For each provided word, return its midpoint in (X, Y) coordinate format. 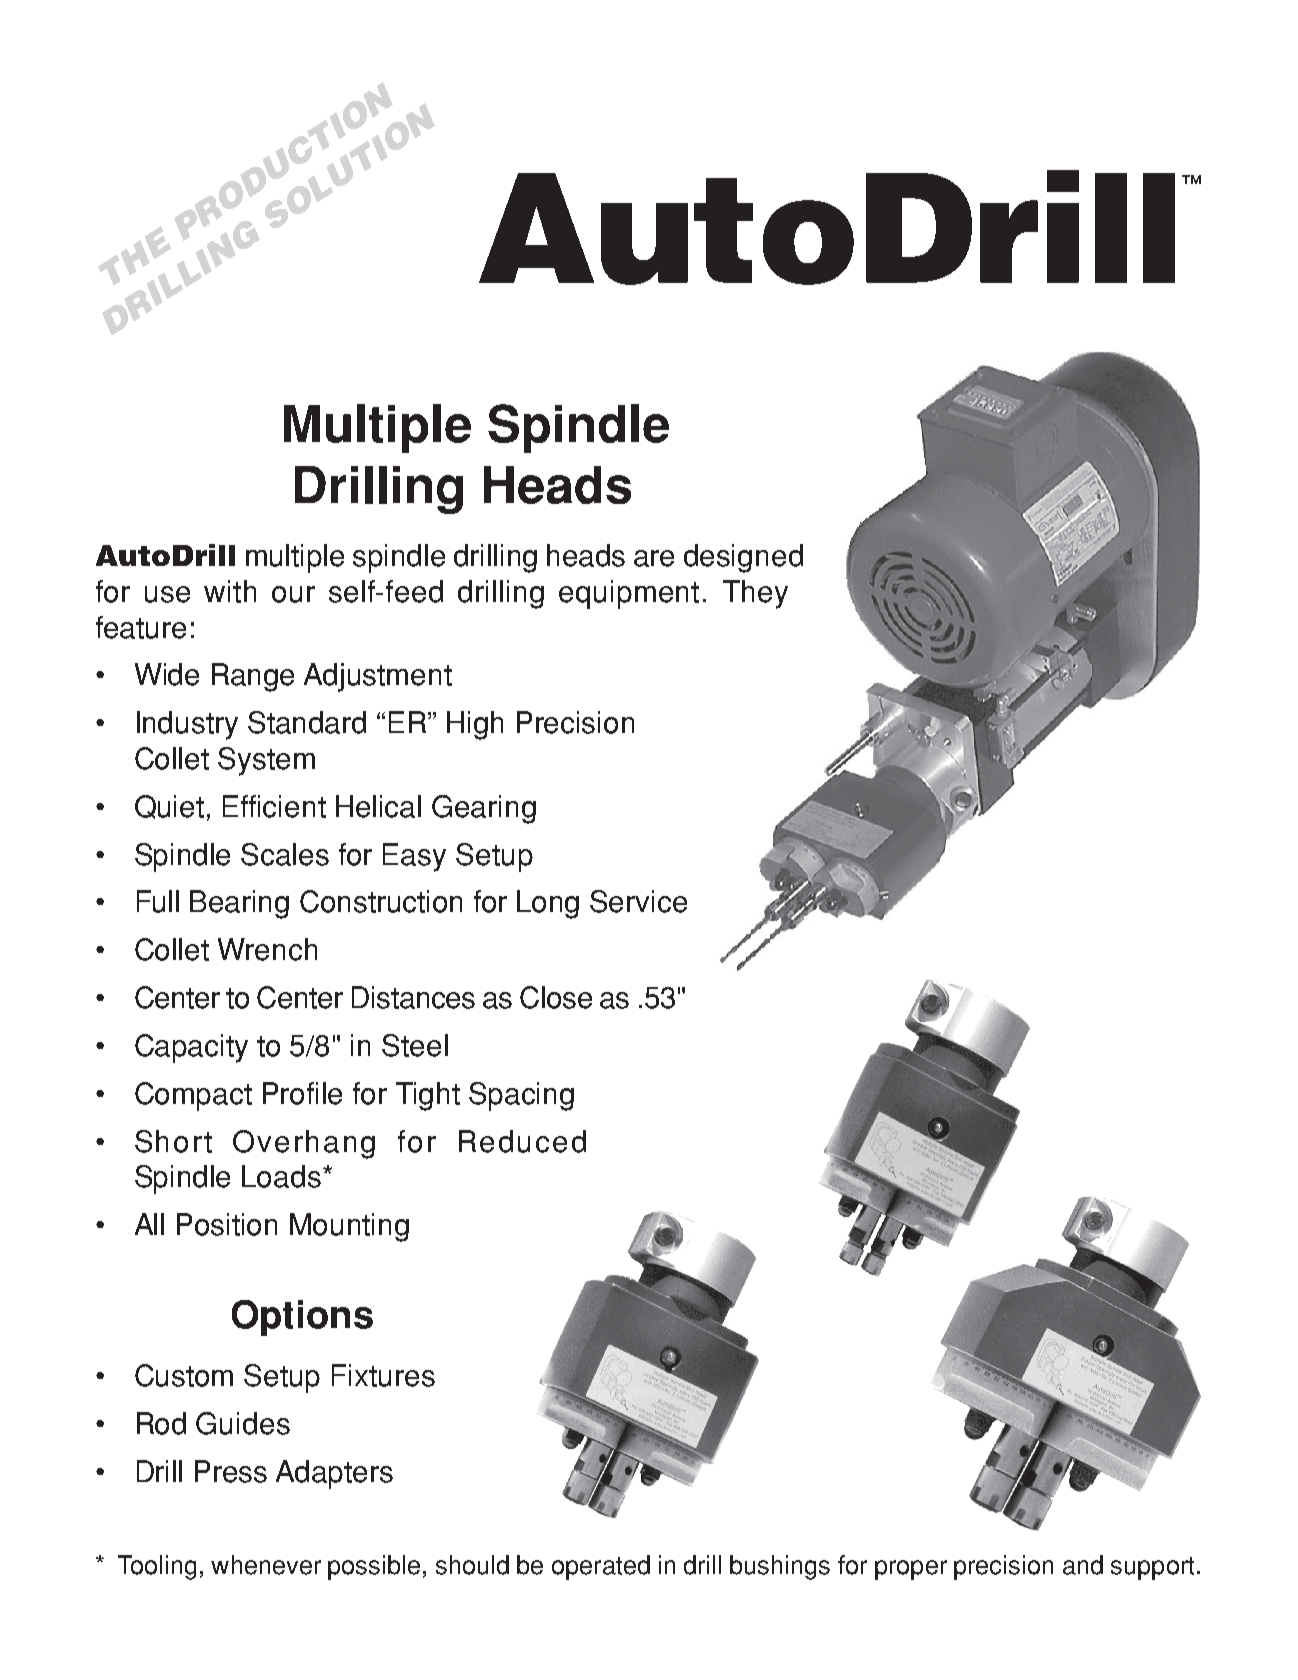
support (1152, 1568)
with (230, 591)
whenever (266, 1565)
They (755, 594)
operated (601, 1567)
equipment (629, 594)
